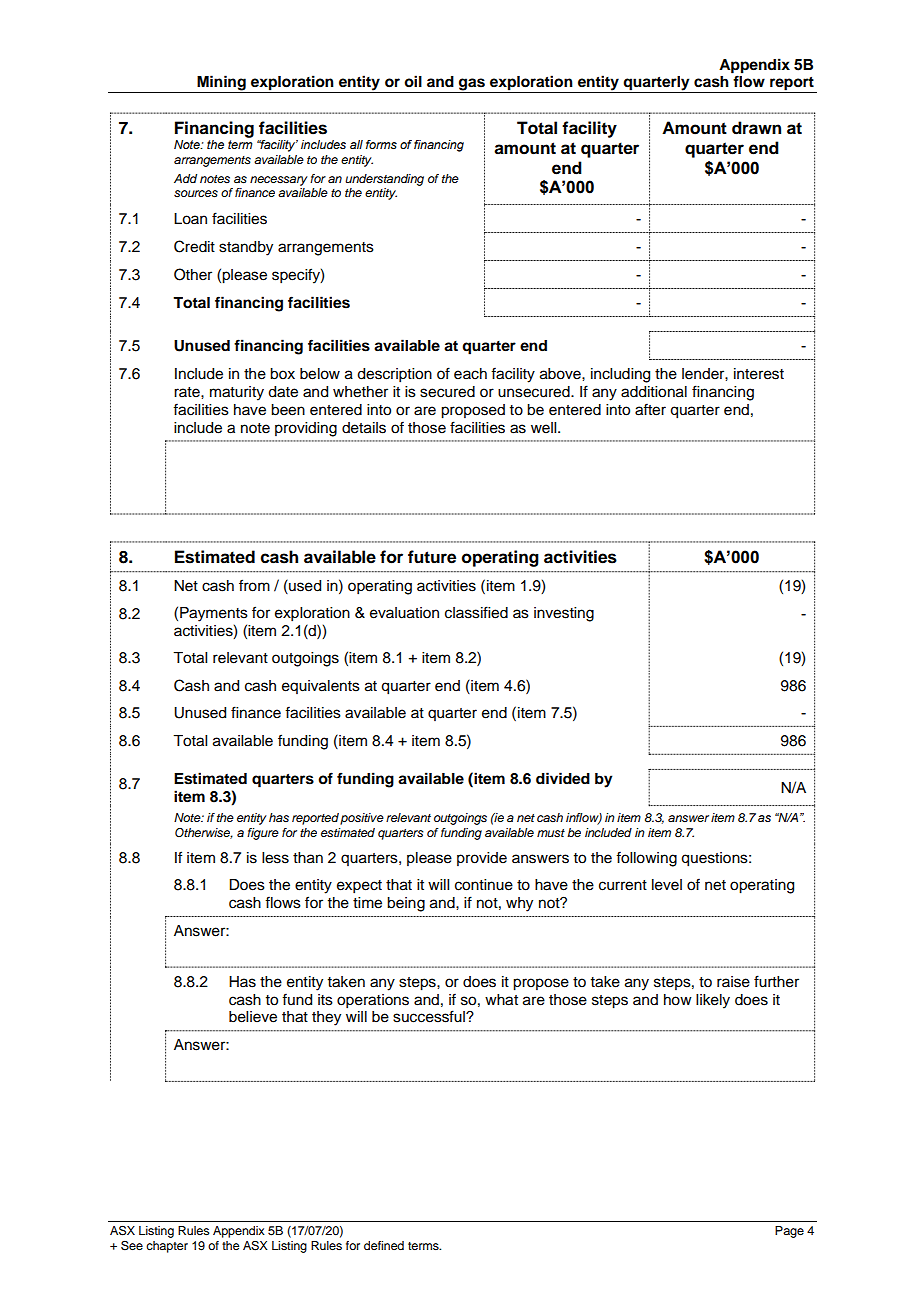  Describe the element at coordinates (263, 834) in the screenshot. I see `figure` at that location.
